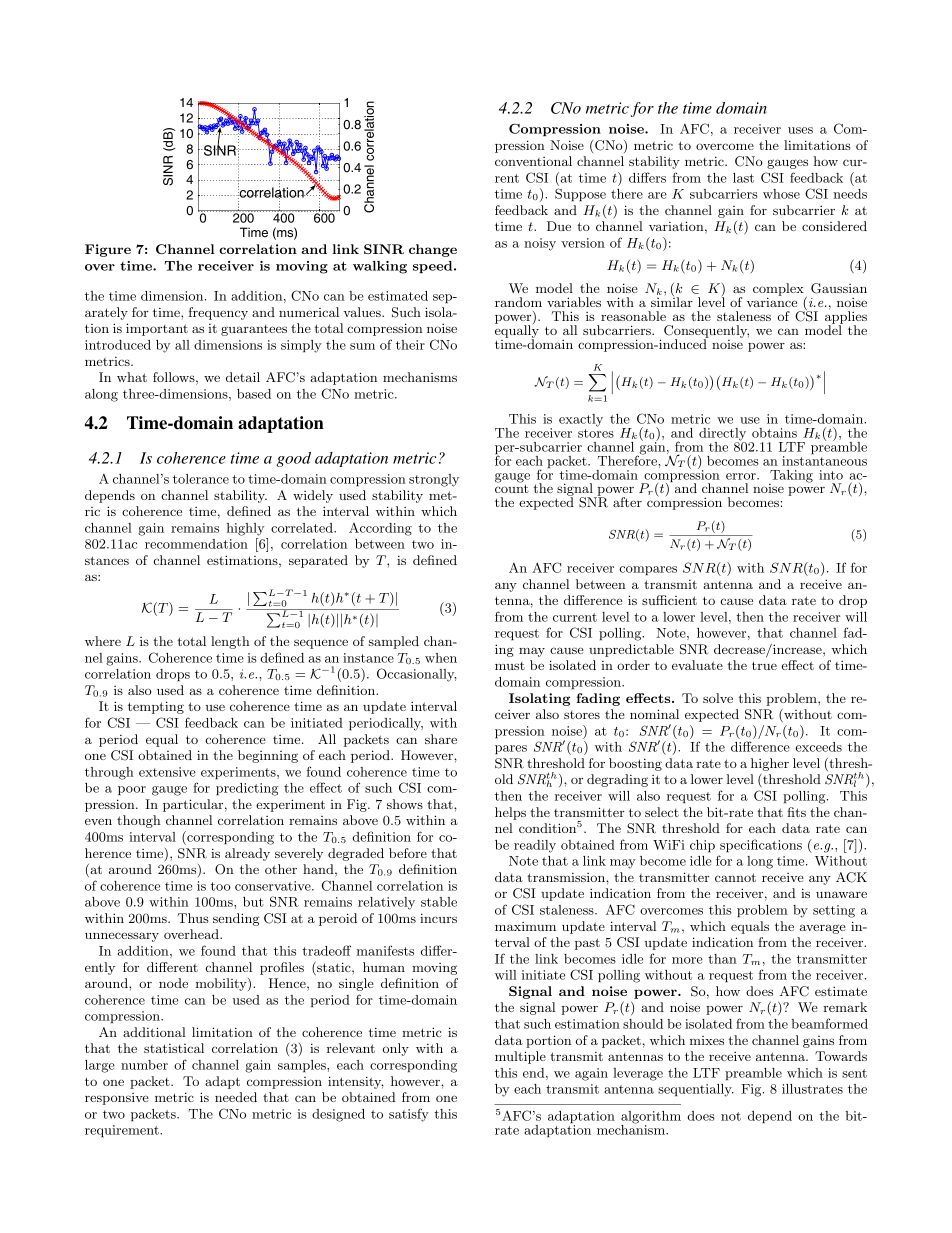 This screenshot has width=952, height=1233. What do you see at coordinates (409, 1115) in the screenshot?
I see `satisfy` at bounding box center [409, 1115].
